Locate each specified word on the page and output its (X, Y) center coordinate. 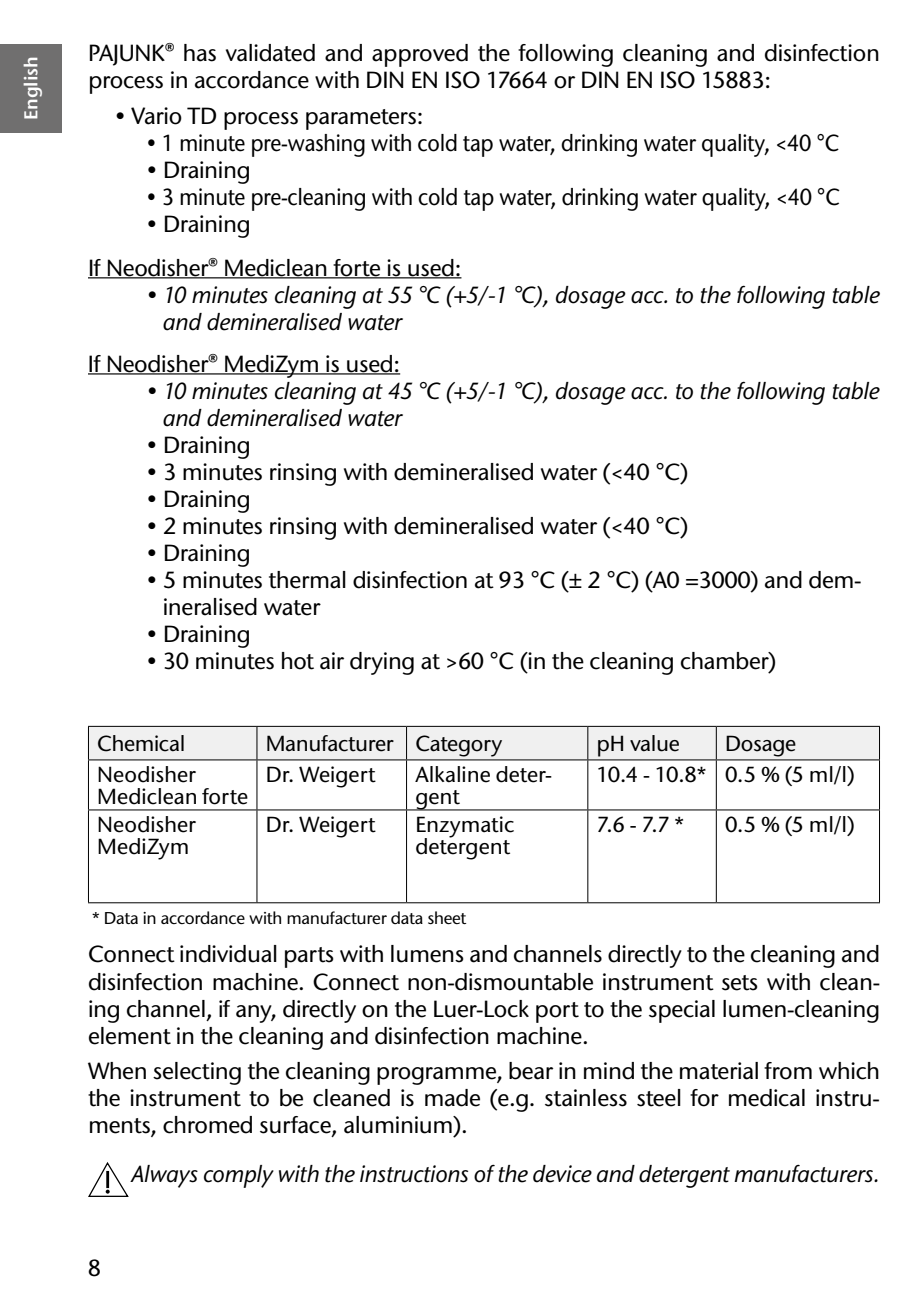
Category (459, 746)
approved (420, 55)
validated (270, 53)
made (452, 1098)
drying (382, 663)
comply (239, 1176)
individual (228, 954)
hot (298, 661)
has (200, 53)
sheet (447, 917)
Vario (156, 116)
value (654, 743)
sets (740, 983)
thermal (307, 580)
